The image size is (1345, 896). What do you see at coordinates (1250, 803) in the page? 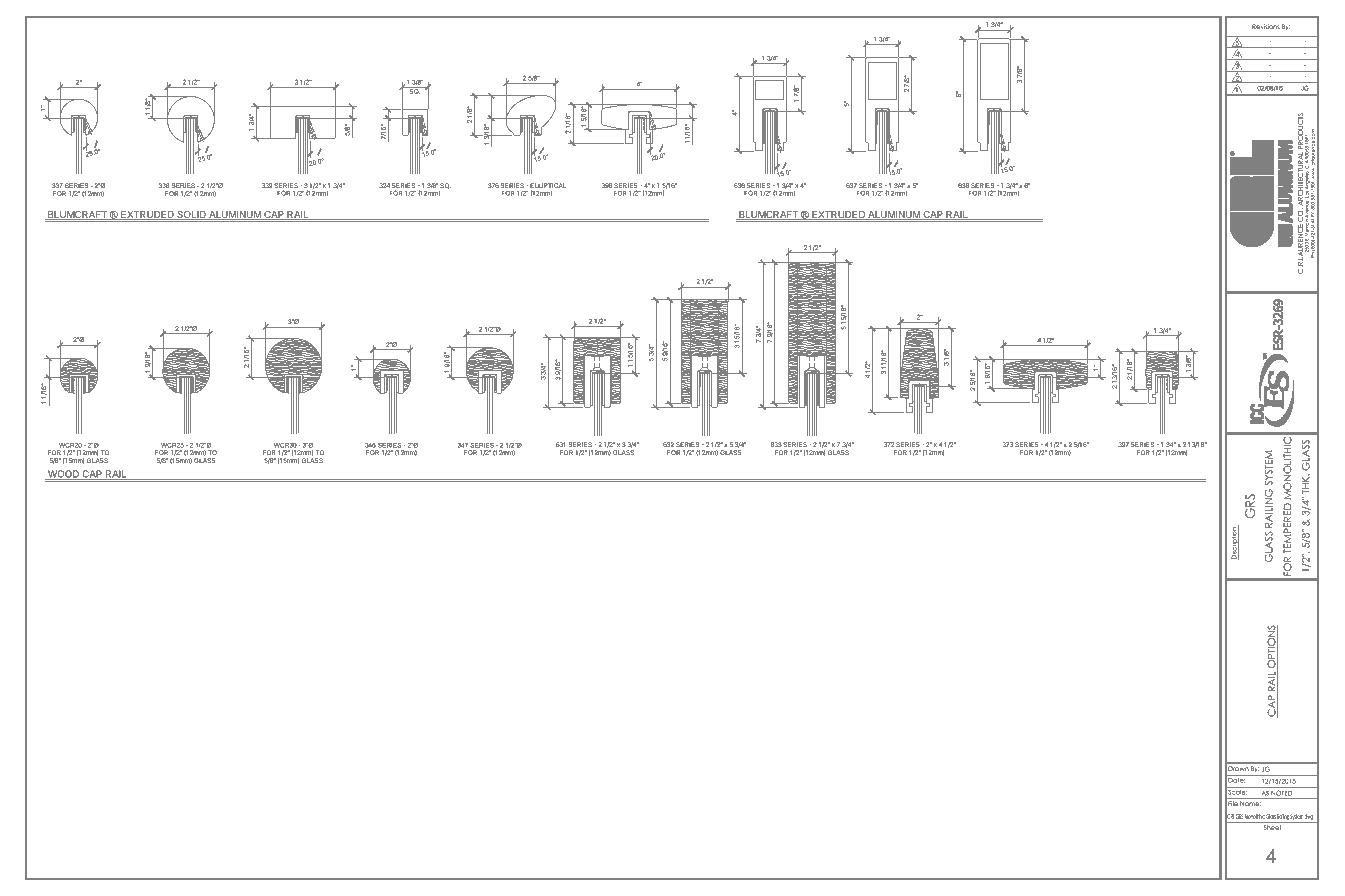
I see `Name` at bounding box center [1250, 803].
